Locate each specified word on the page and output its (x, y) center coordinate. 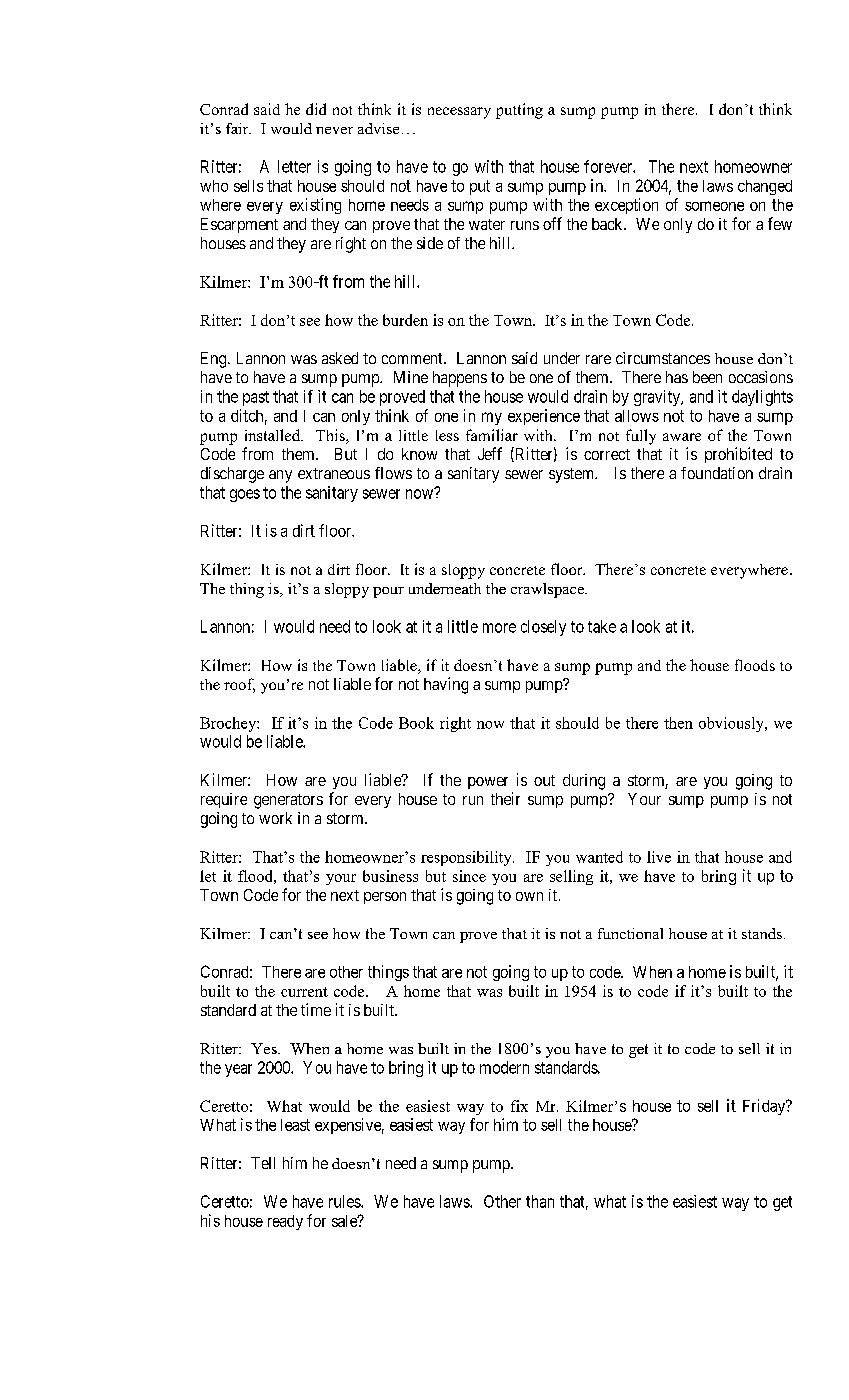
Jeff (490, 453)
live (659, 857)
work (275, 818)
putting (519, 111)
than (540, 1201)
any (280, 476)
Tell (263, 1163)
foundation (717, 473)
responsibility (467, 858)
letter (294, 166)
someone (714, 206)
